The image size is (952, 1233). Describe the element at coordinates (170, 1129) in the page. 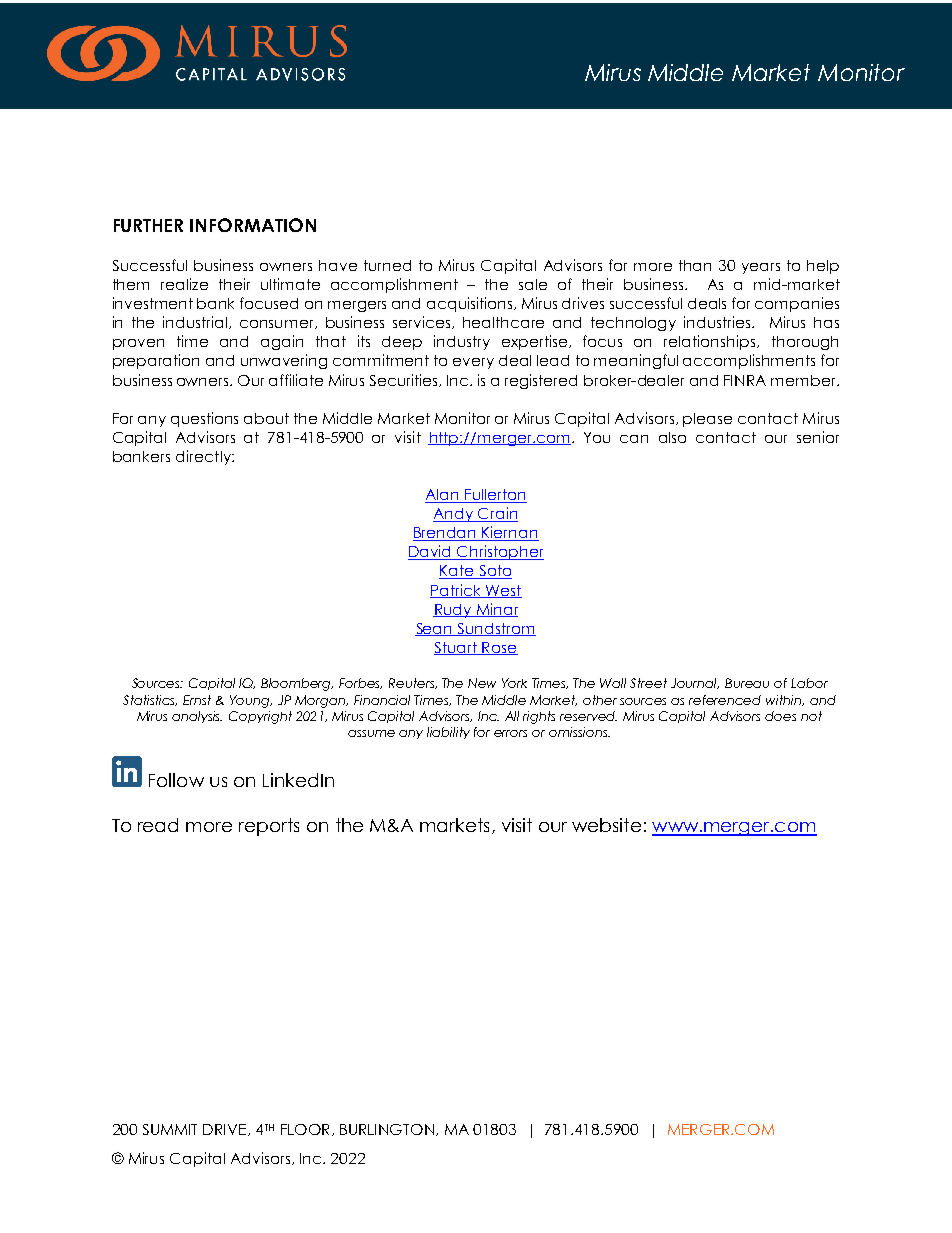

I see `SUMMIT` at that location.
